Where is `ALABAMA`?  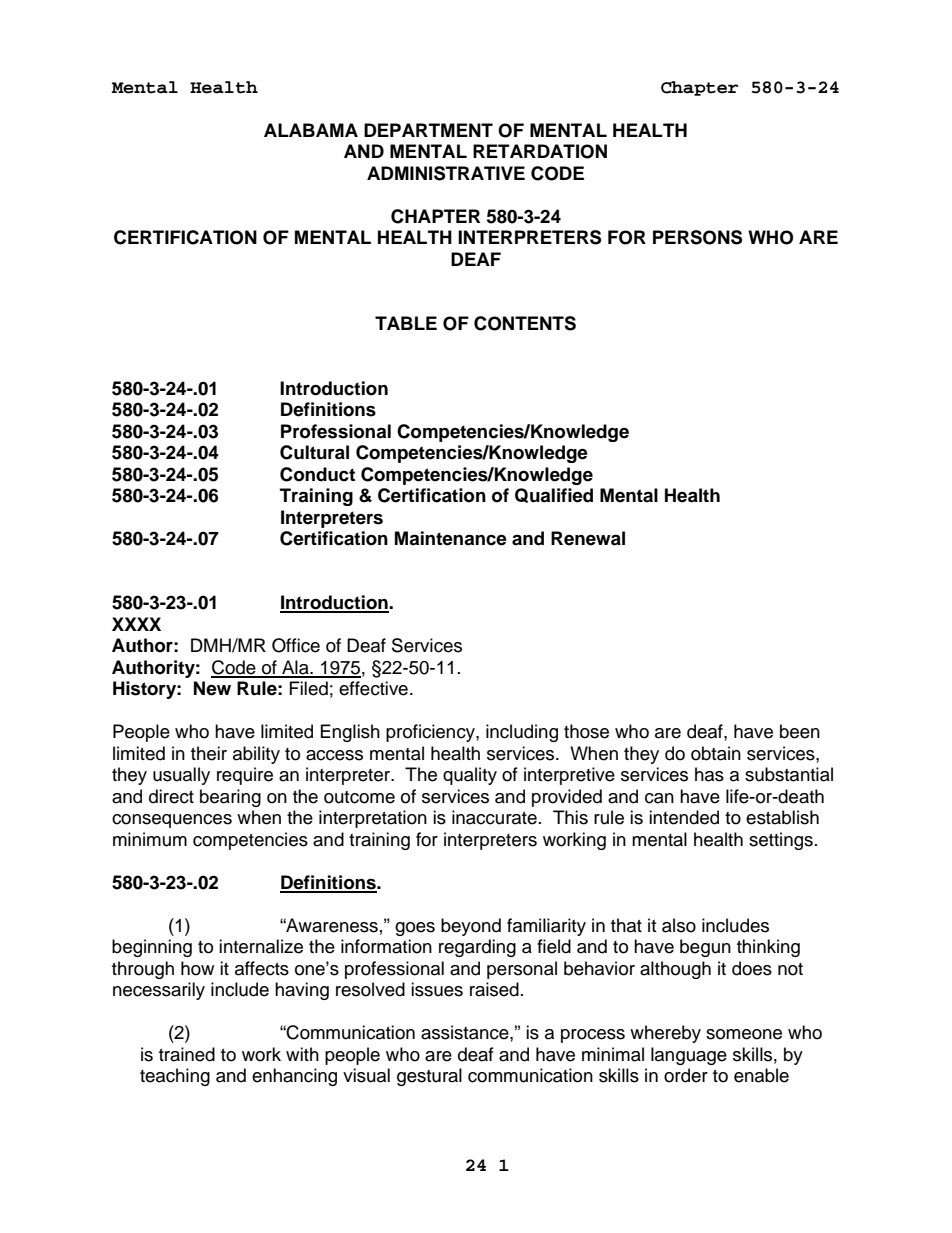 ALABAMA is located at coordinates (311, 130).
